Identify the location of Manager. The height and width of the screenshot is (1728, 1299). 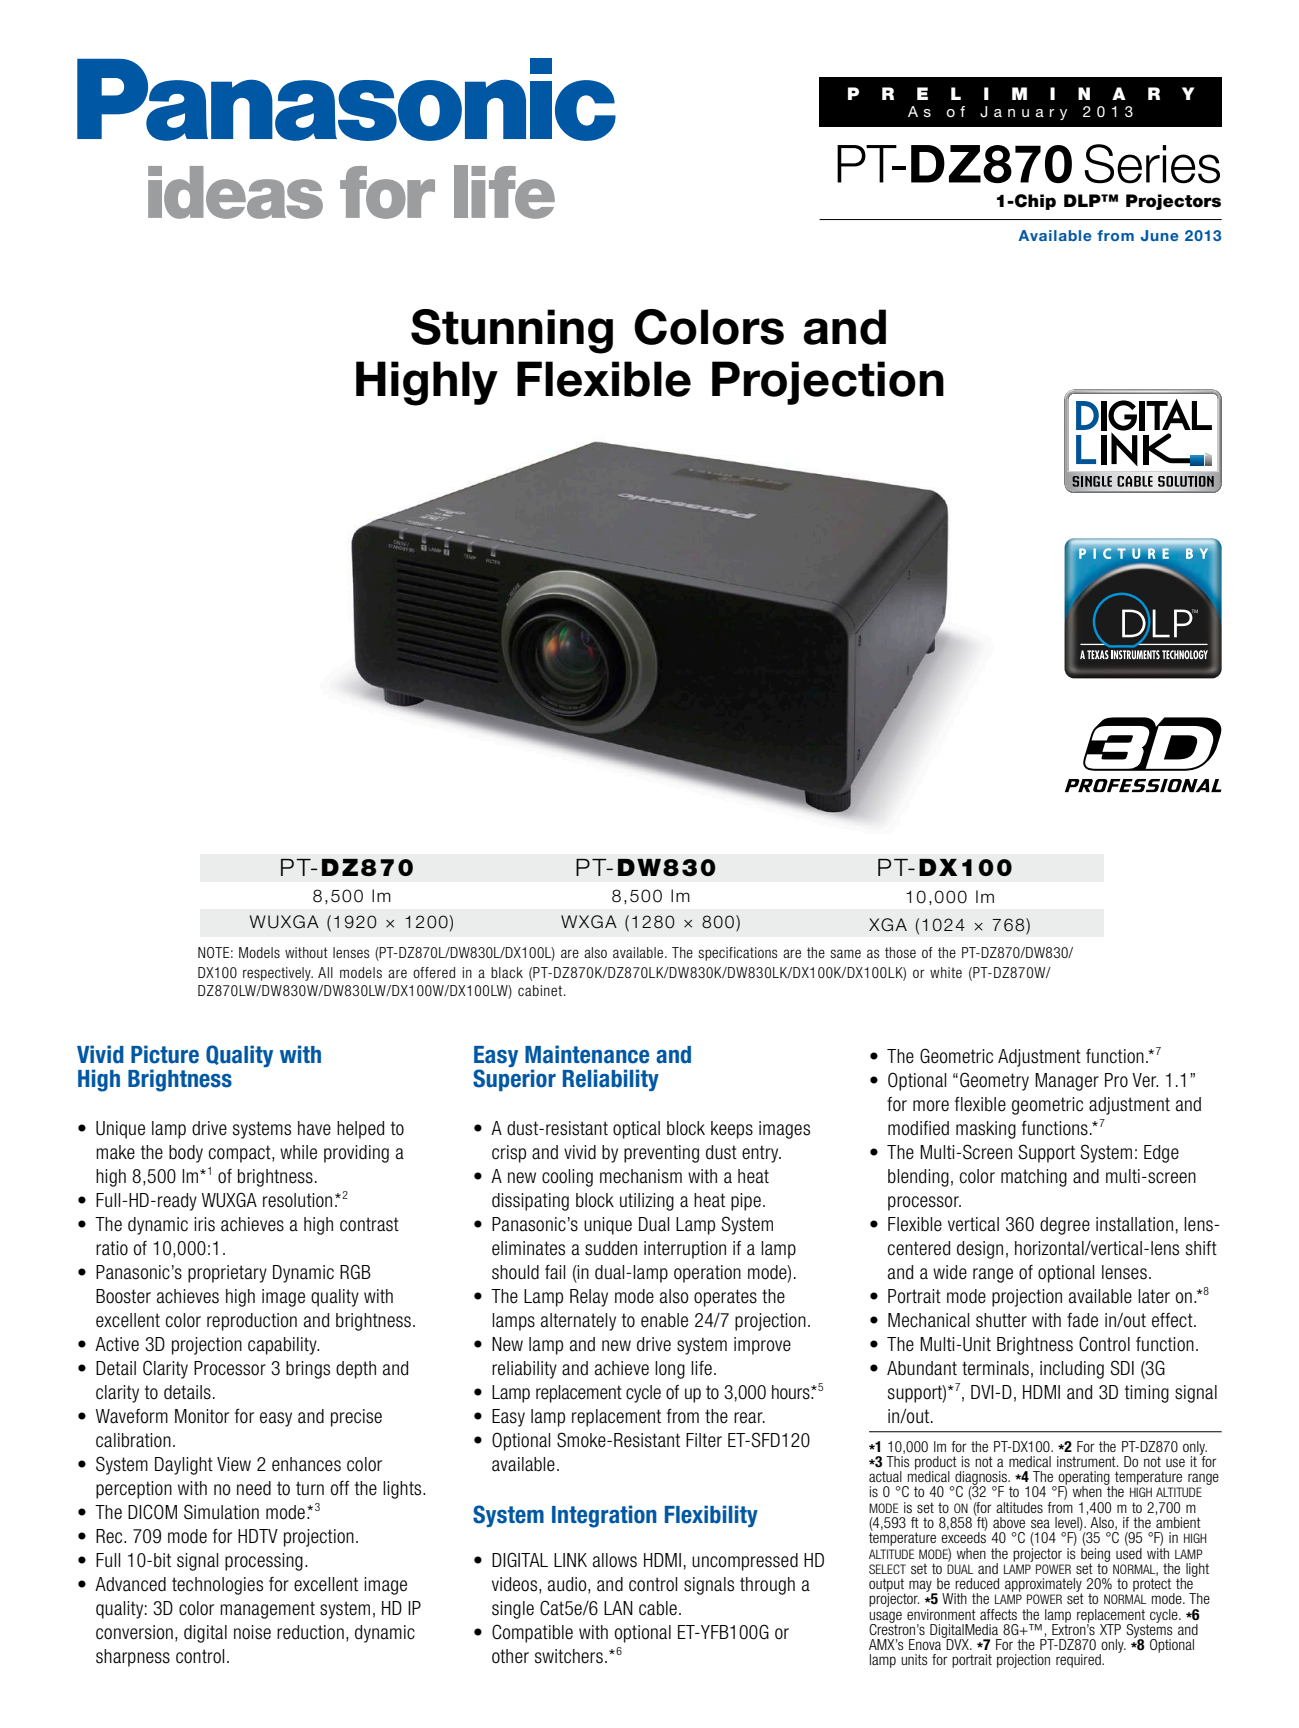
(1067, 1082).
